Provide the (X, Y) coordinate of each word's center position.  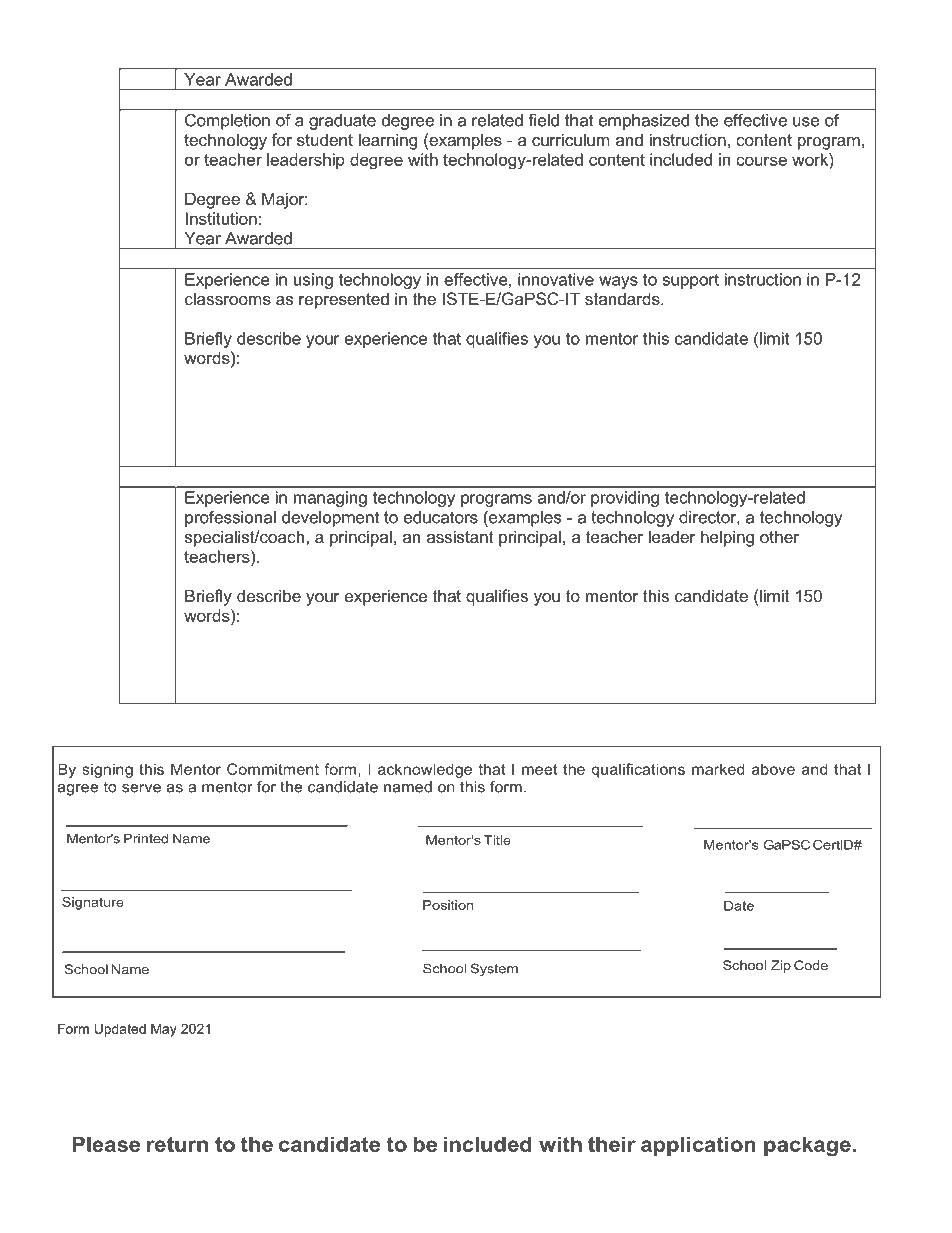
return (177, 1144)
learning (388, 141)
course (761, 161)
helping (727, 538)
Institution (221, 218)
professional (230, 518)
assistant (460, 536)
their (612, 1144)
